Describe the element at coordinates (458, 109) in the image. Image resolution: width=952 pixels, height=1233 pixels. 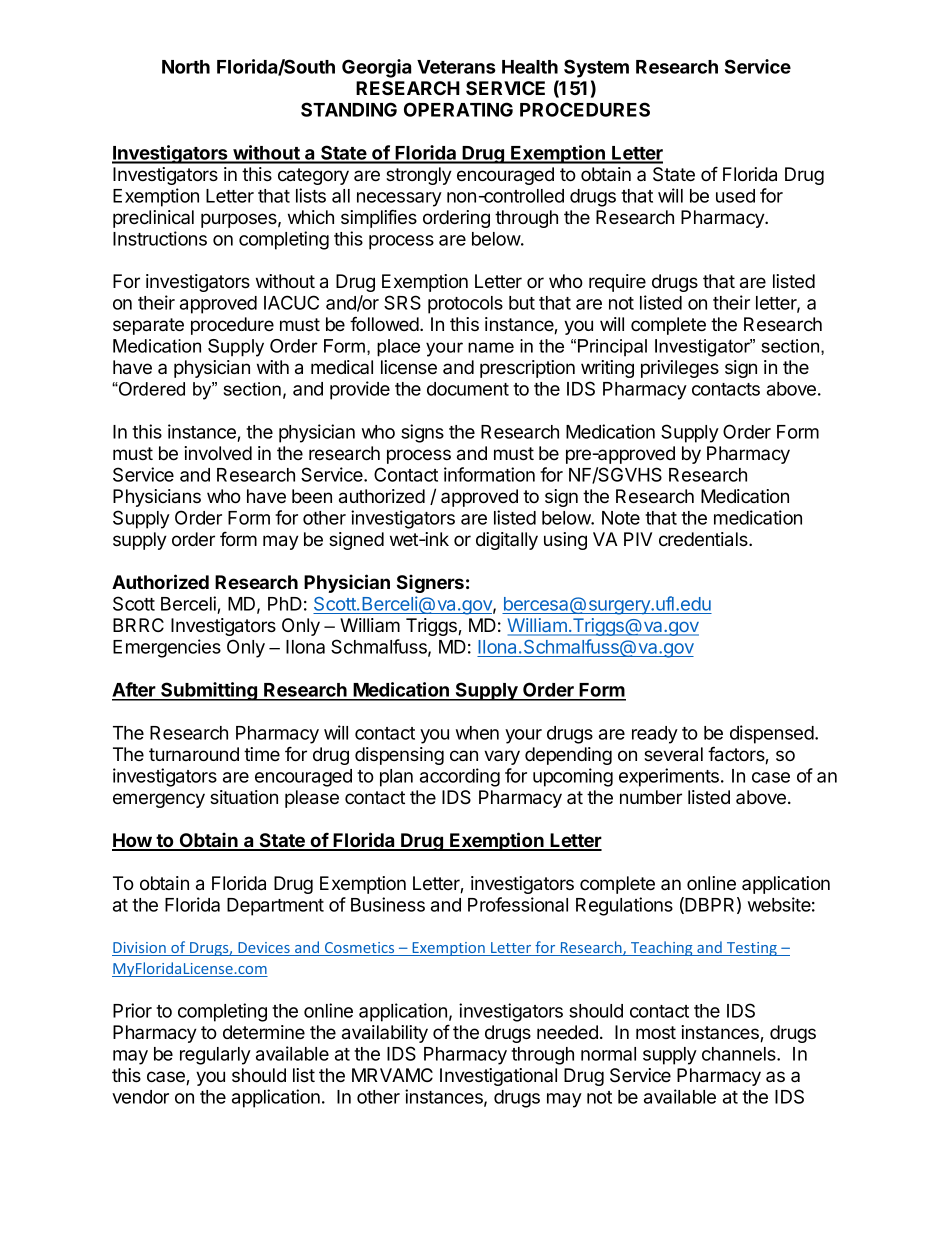
I see `OPERATING` at that location.
